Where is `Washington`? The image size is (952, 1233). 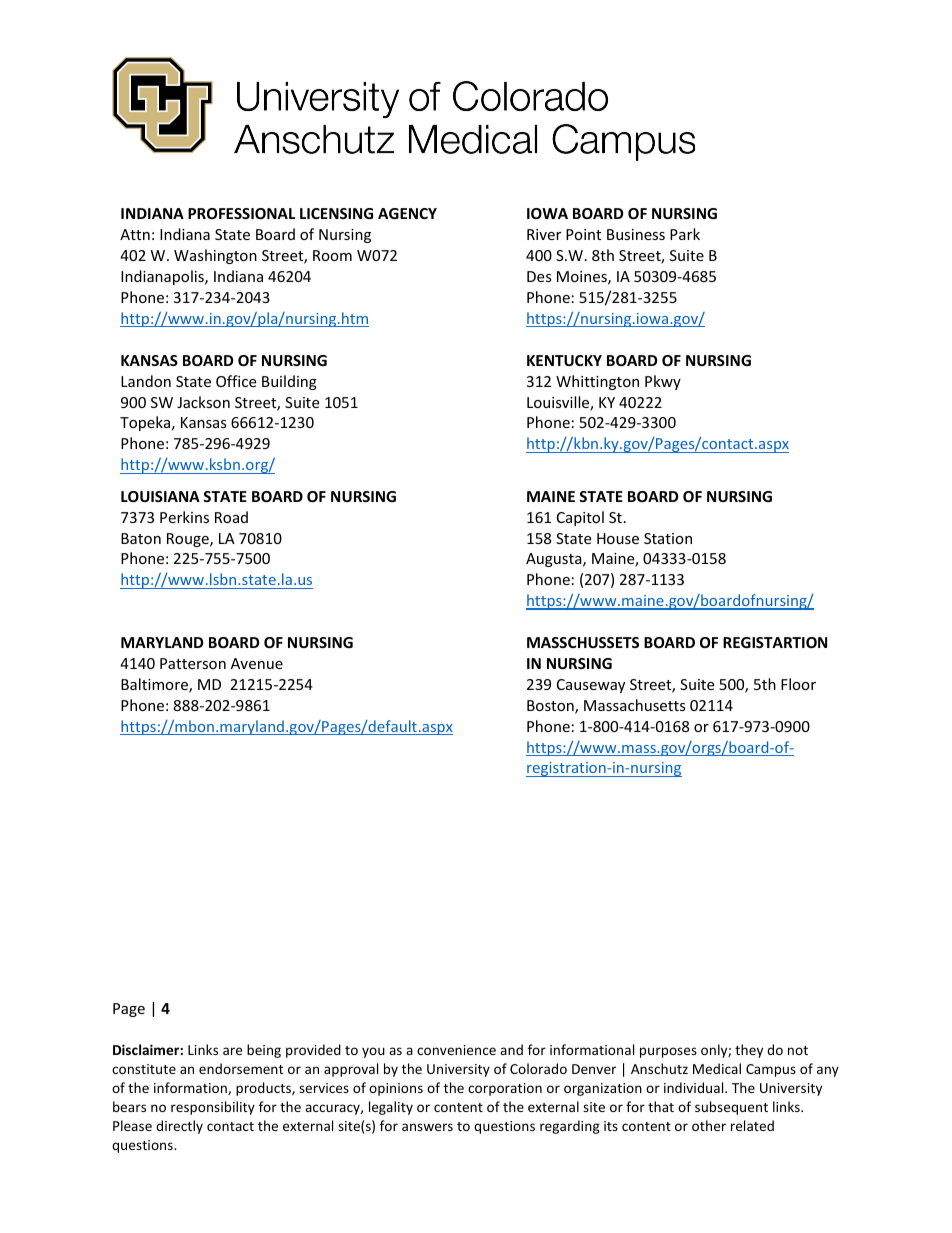
Washington is located at coordinates (215, 256).
